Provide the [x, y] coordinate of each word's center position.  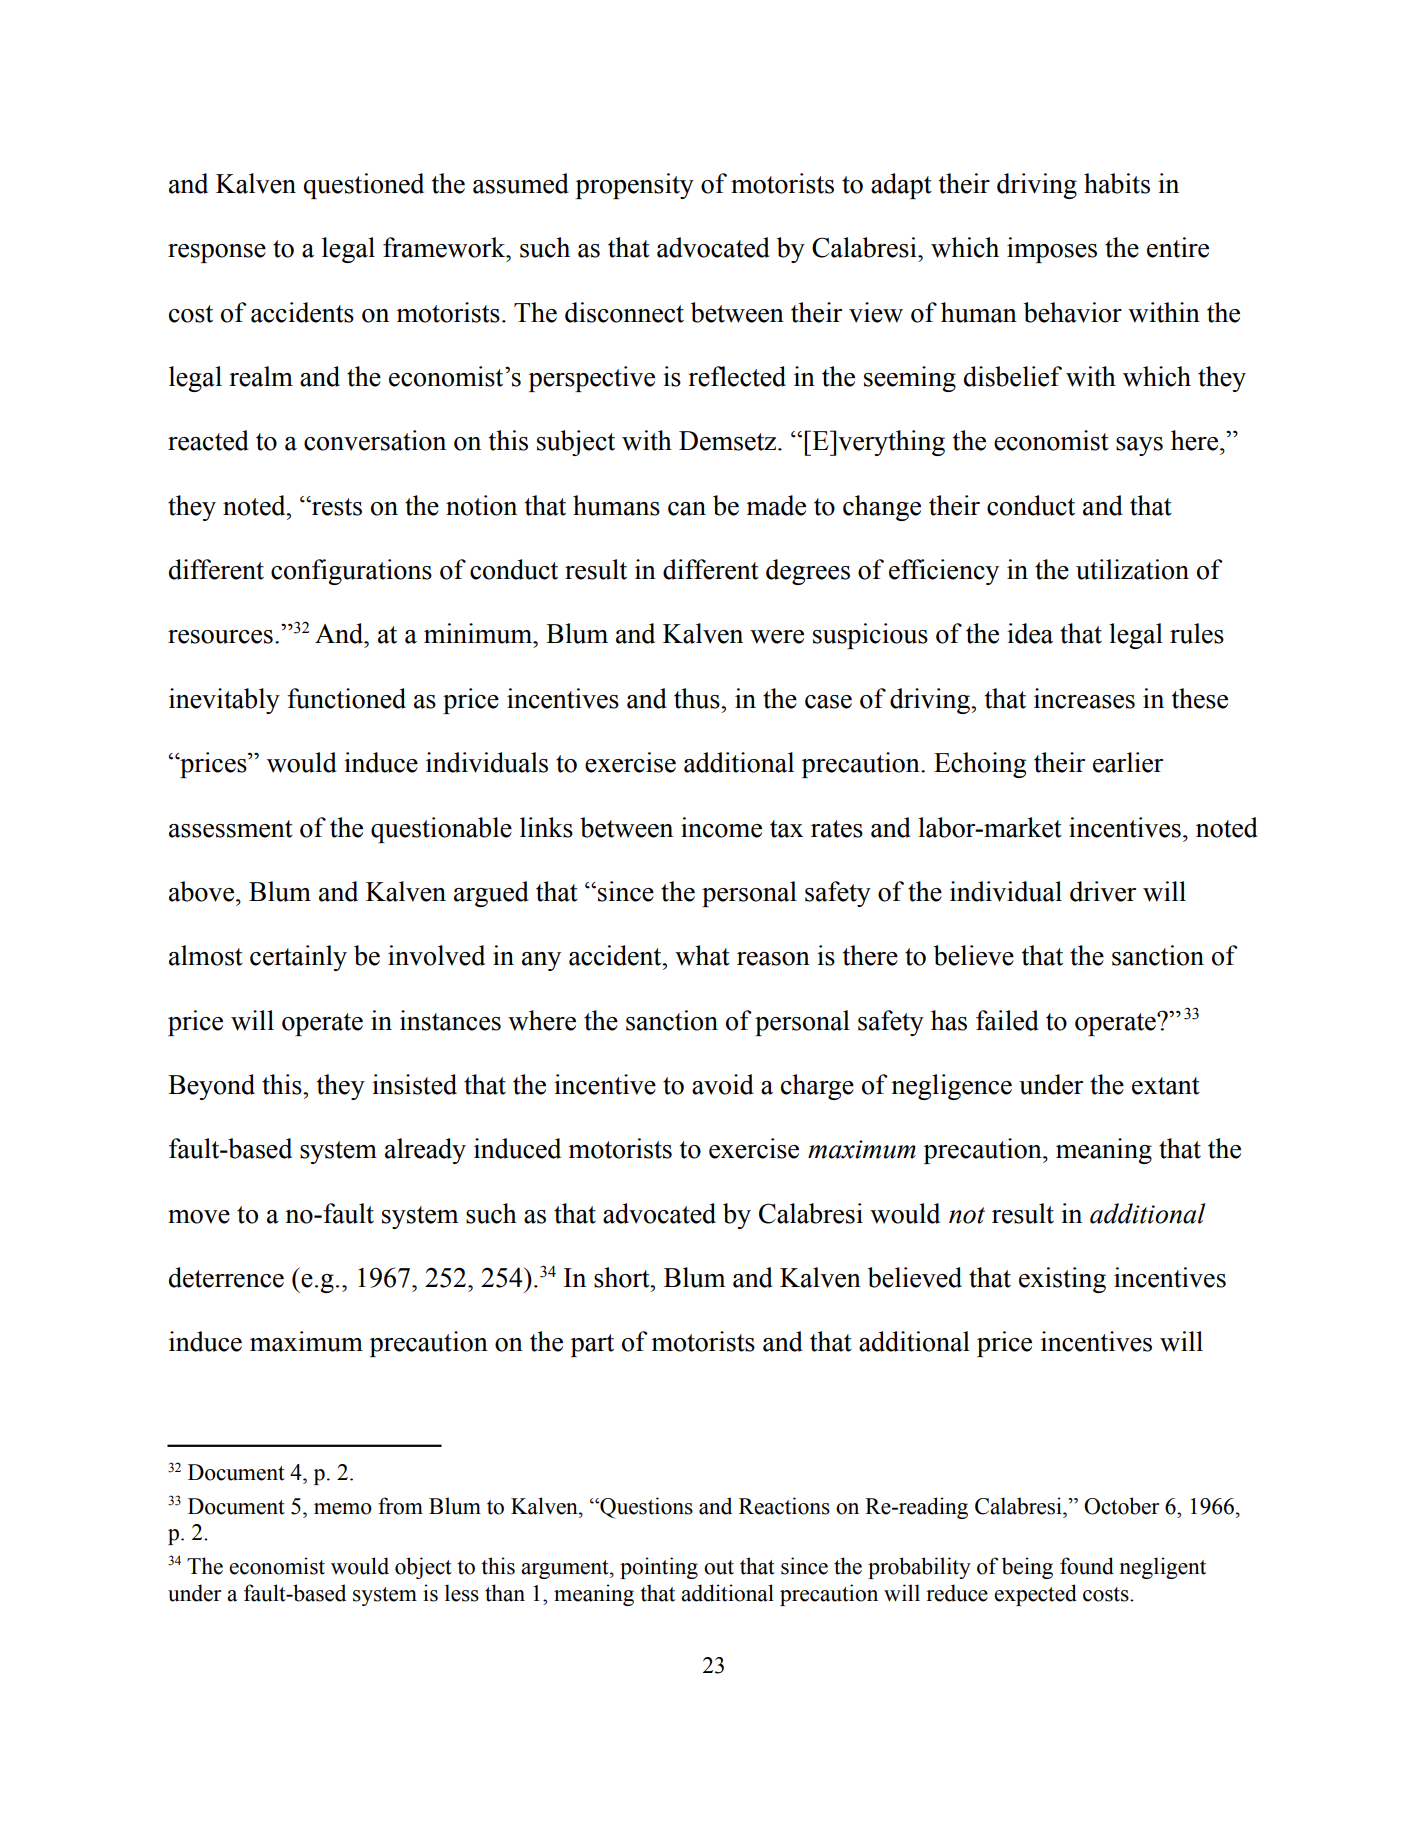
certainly [298, 958]
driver [1103, 891]
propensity [635, 186]
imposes [1052, 250]
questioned [364, 186]
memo [343, 1509]
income [721, 827]
